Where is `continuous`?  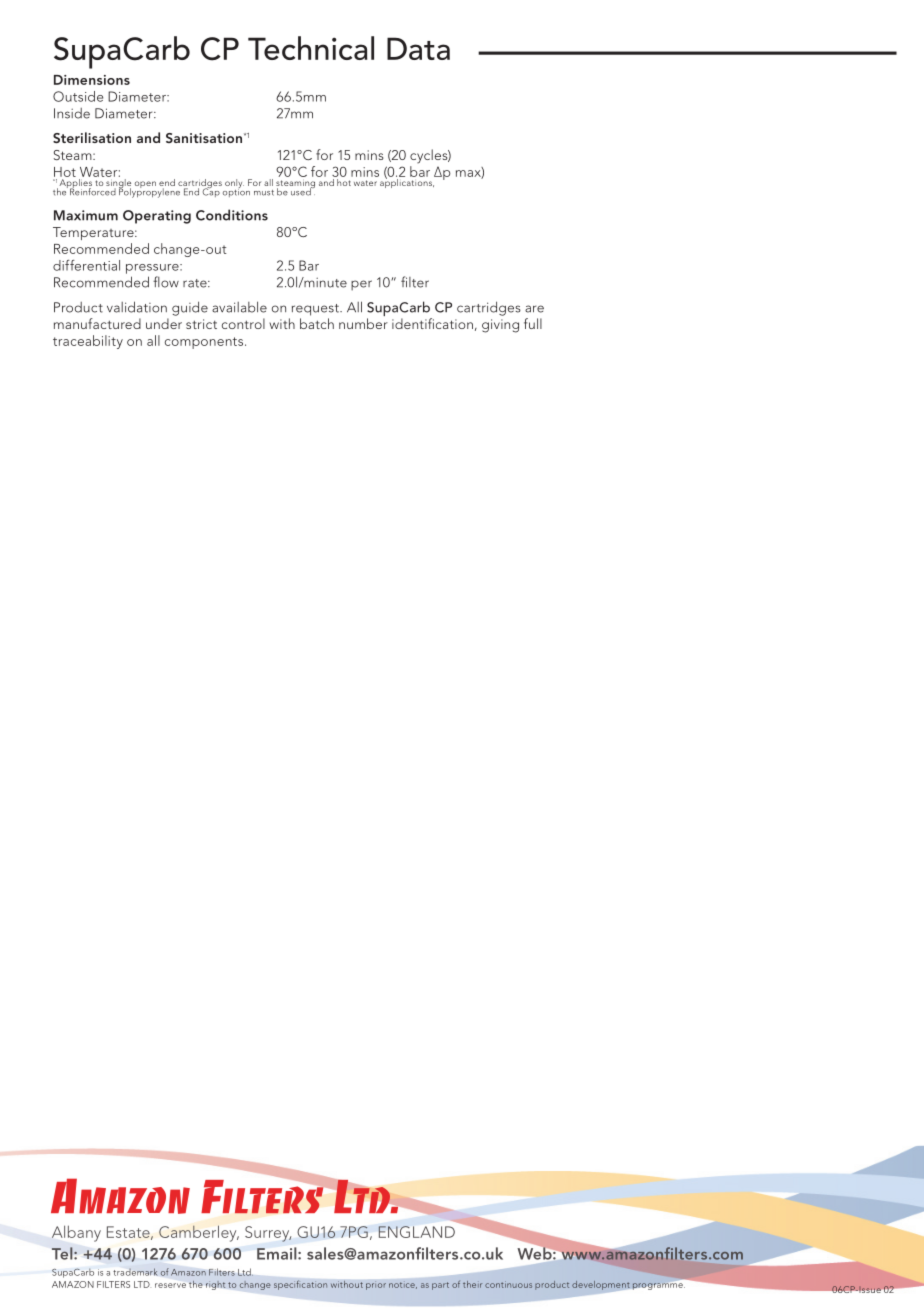
continuous is located at coordinates (508, 1284).
